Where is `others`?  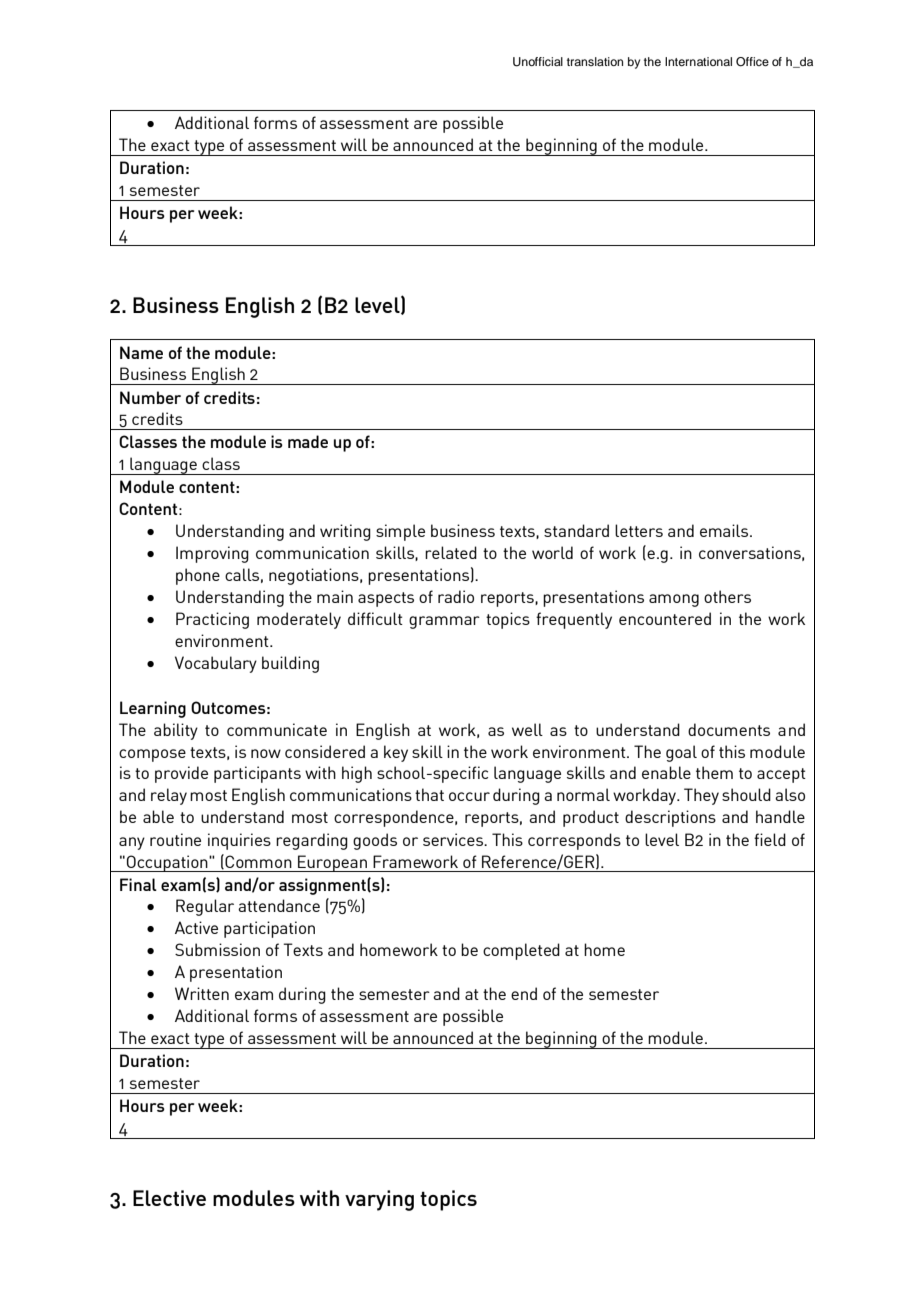 others is located at coordinates (727, 596).
